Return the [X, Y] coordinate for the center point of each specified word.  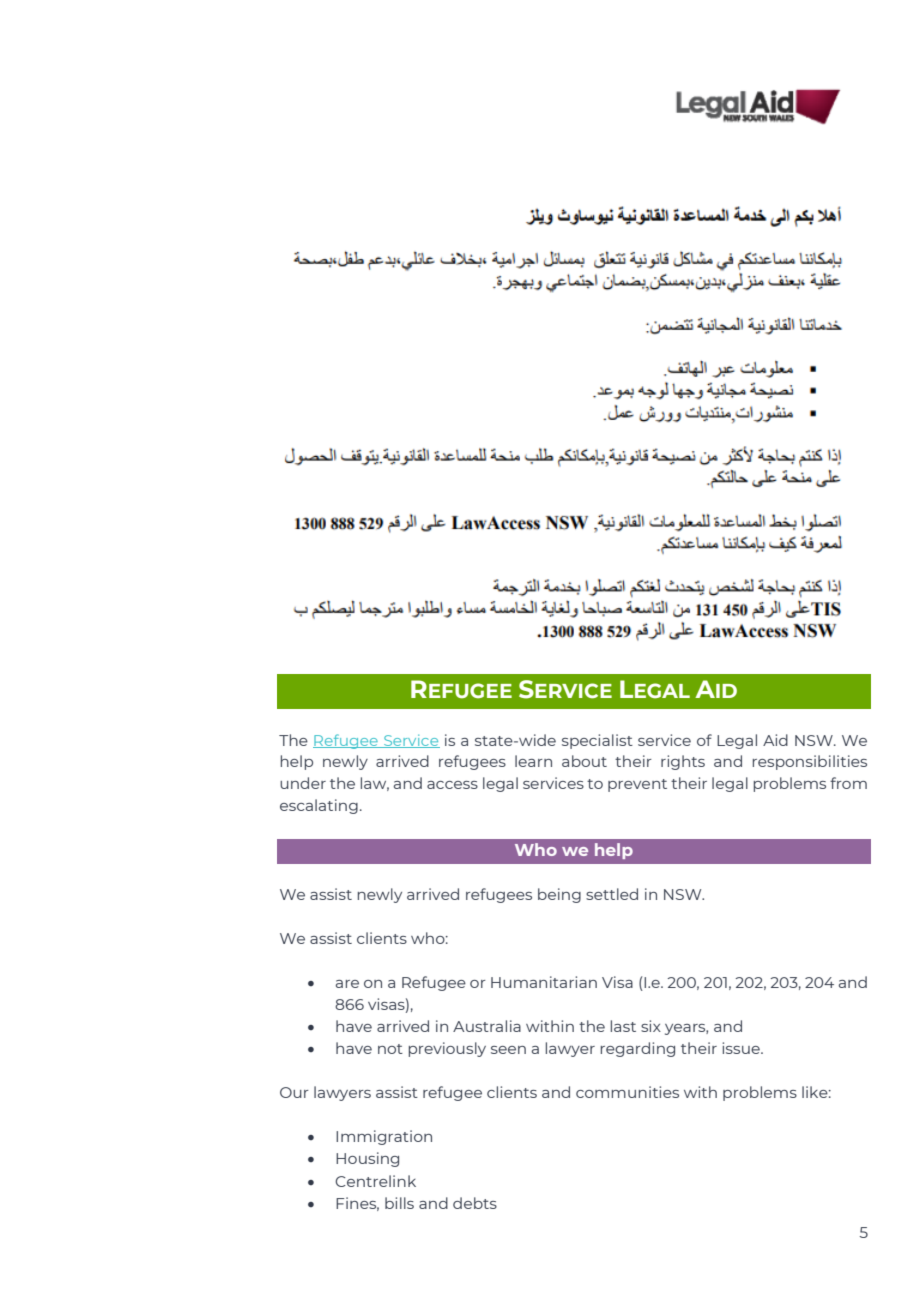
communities [627, 1092]
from [848, 783]
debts [475, 1203]
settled [612, 894]
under [303, 783]
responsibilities [810, 762]
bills [399, 1203]
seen [508, 1050]
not [390, 1049]
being [559, 895]
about [584, 761]
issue [742, 1048]
